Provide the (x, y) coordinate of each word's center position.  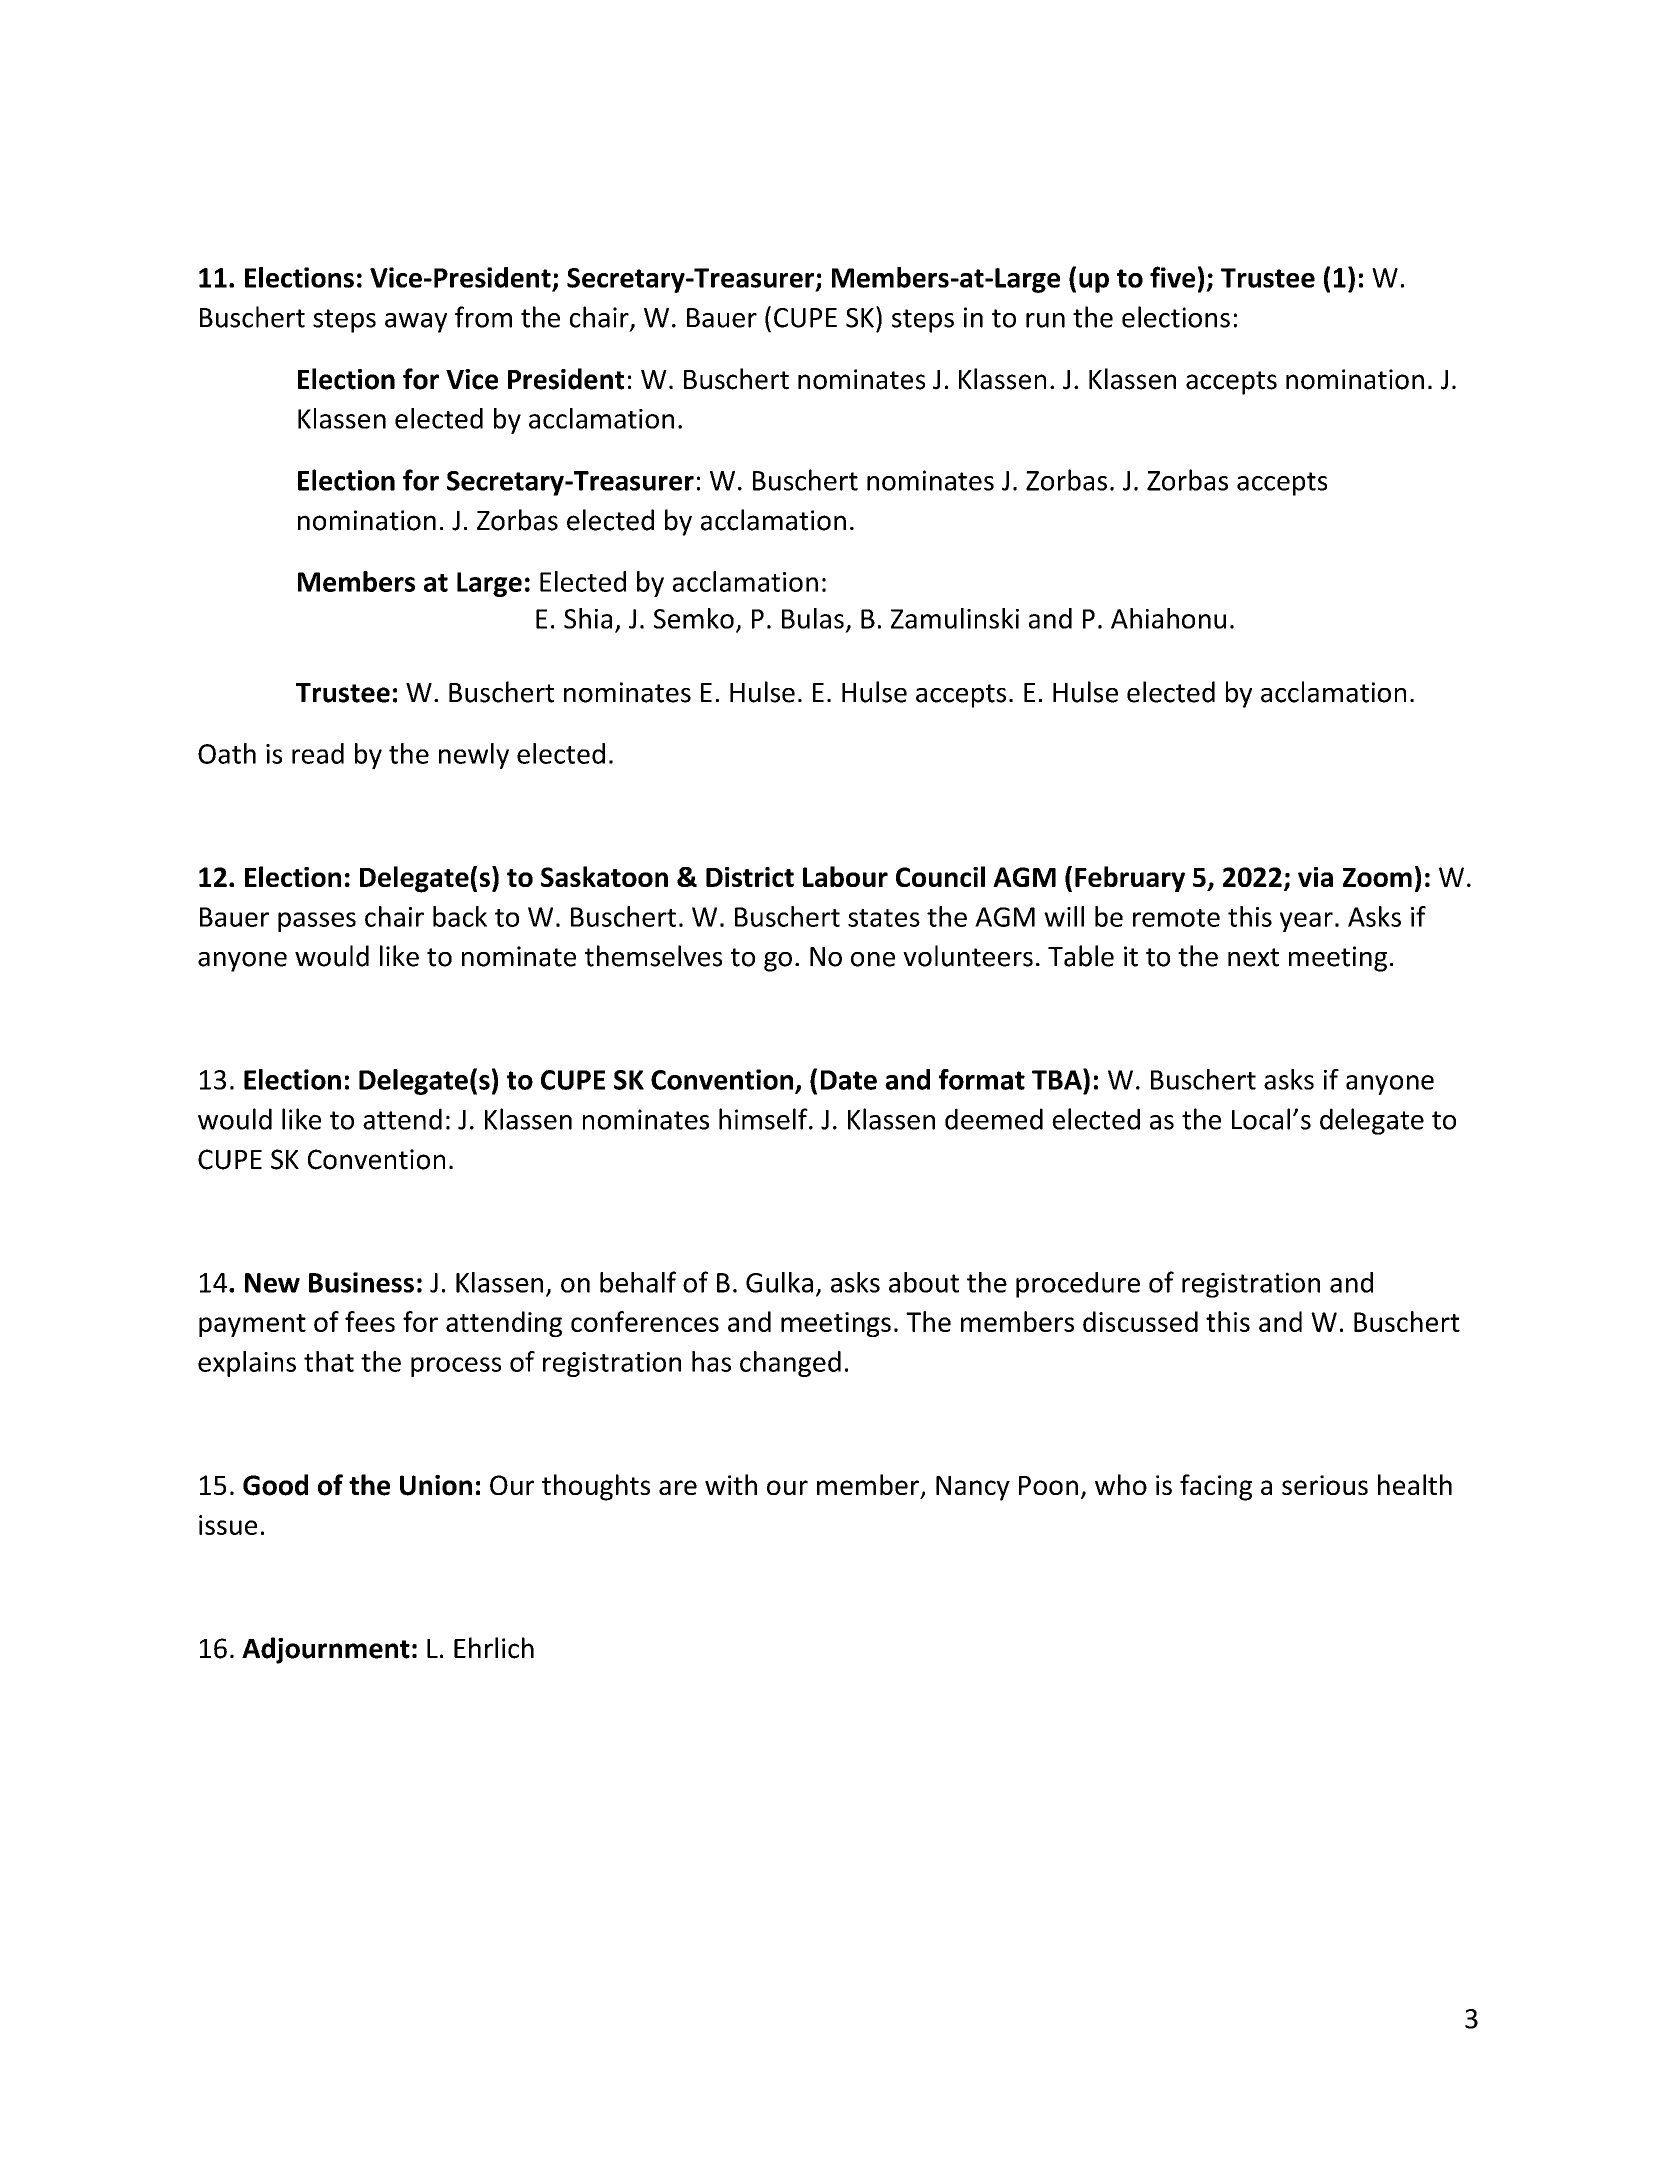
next (1253, 957)
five (1172, 277)
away (416, 323)
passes (317, 922)
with (731, 1484)
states (884, 918)
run (1045, 320)
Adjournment (326, 1650)
